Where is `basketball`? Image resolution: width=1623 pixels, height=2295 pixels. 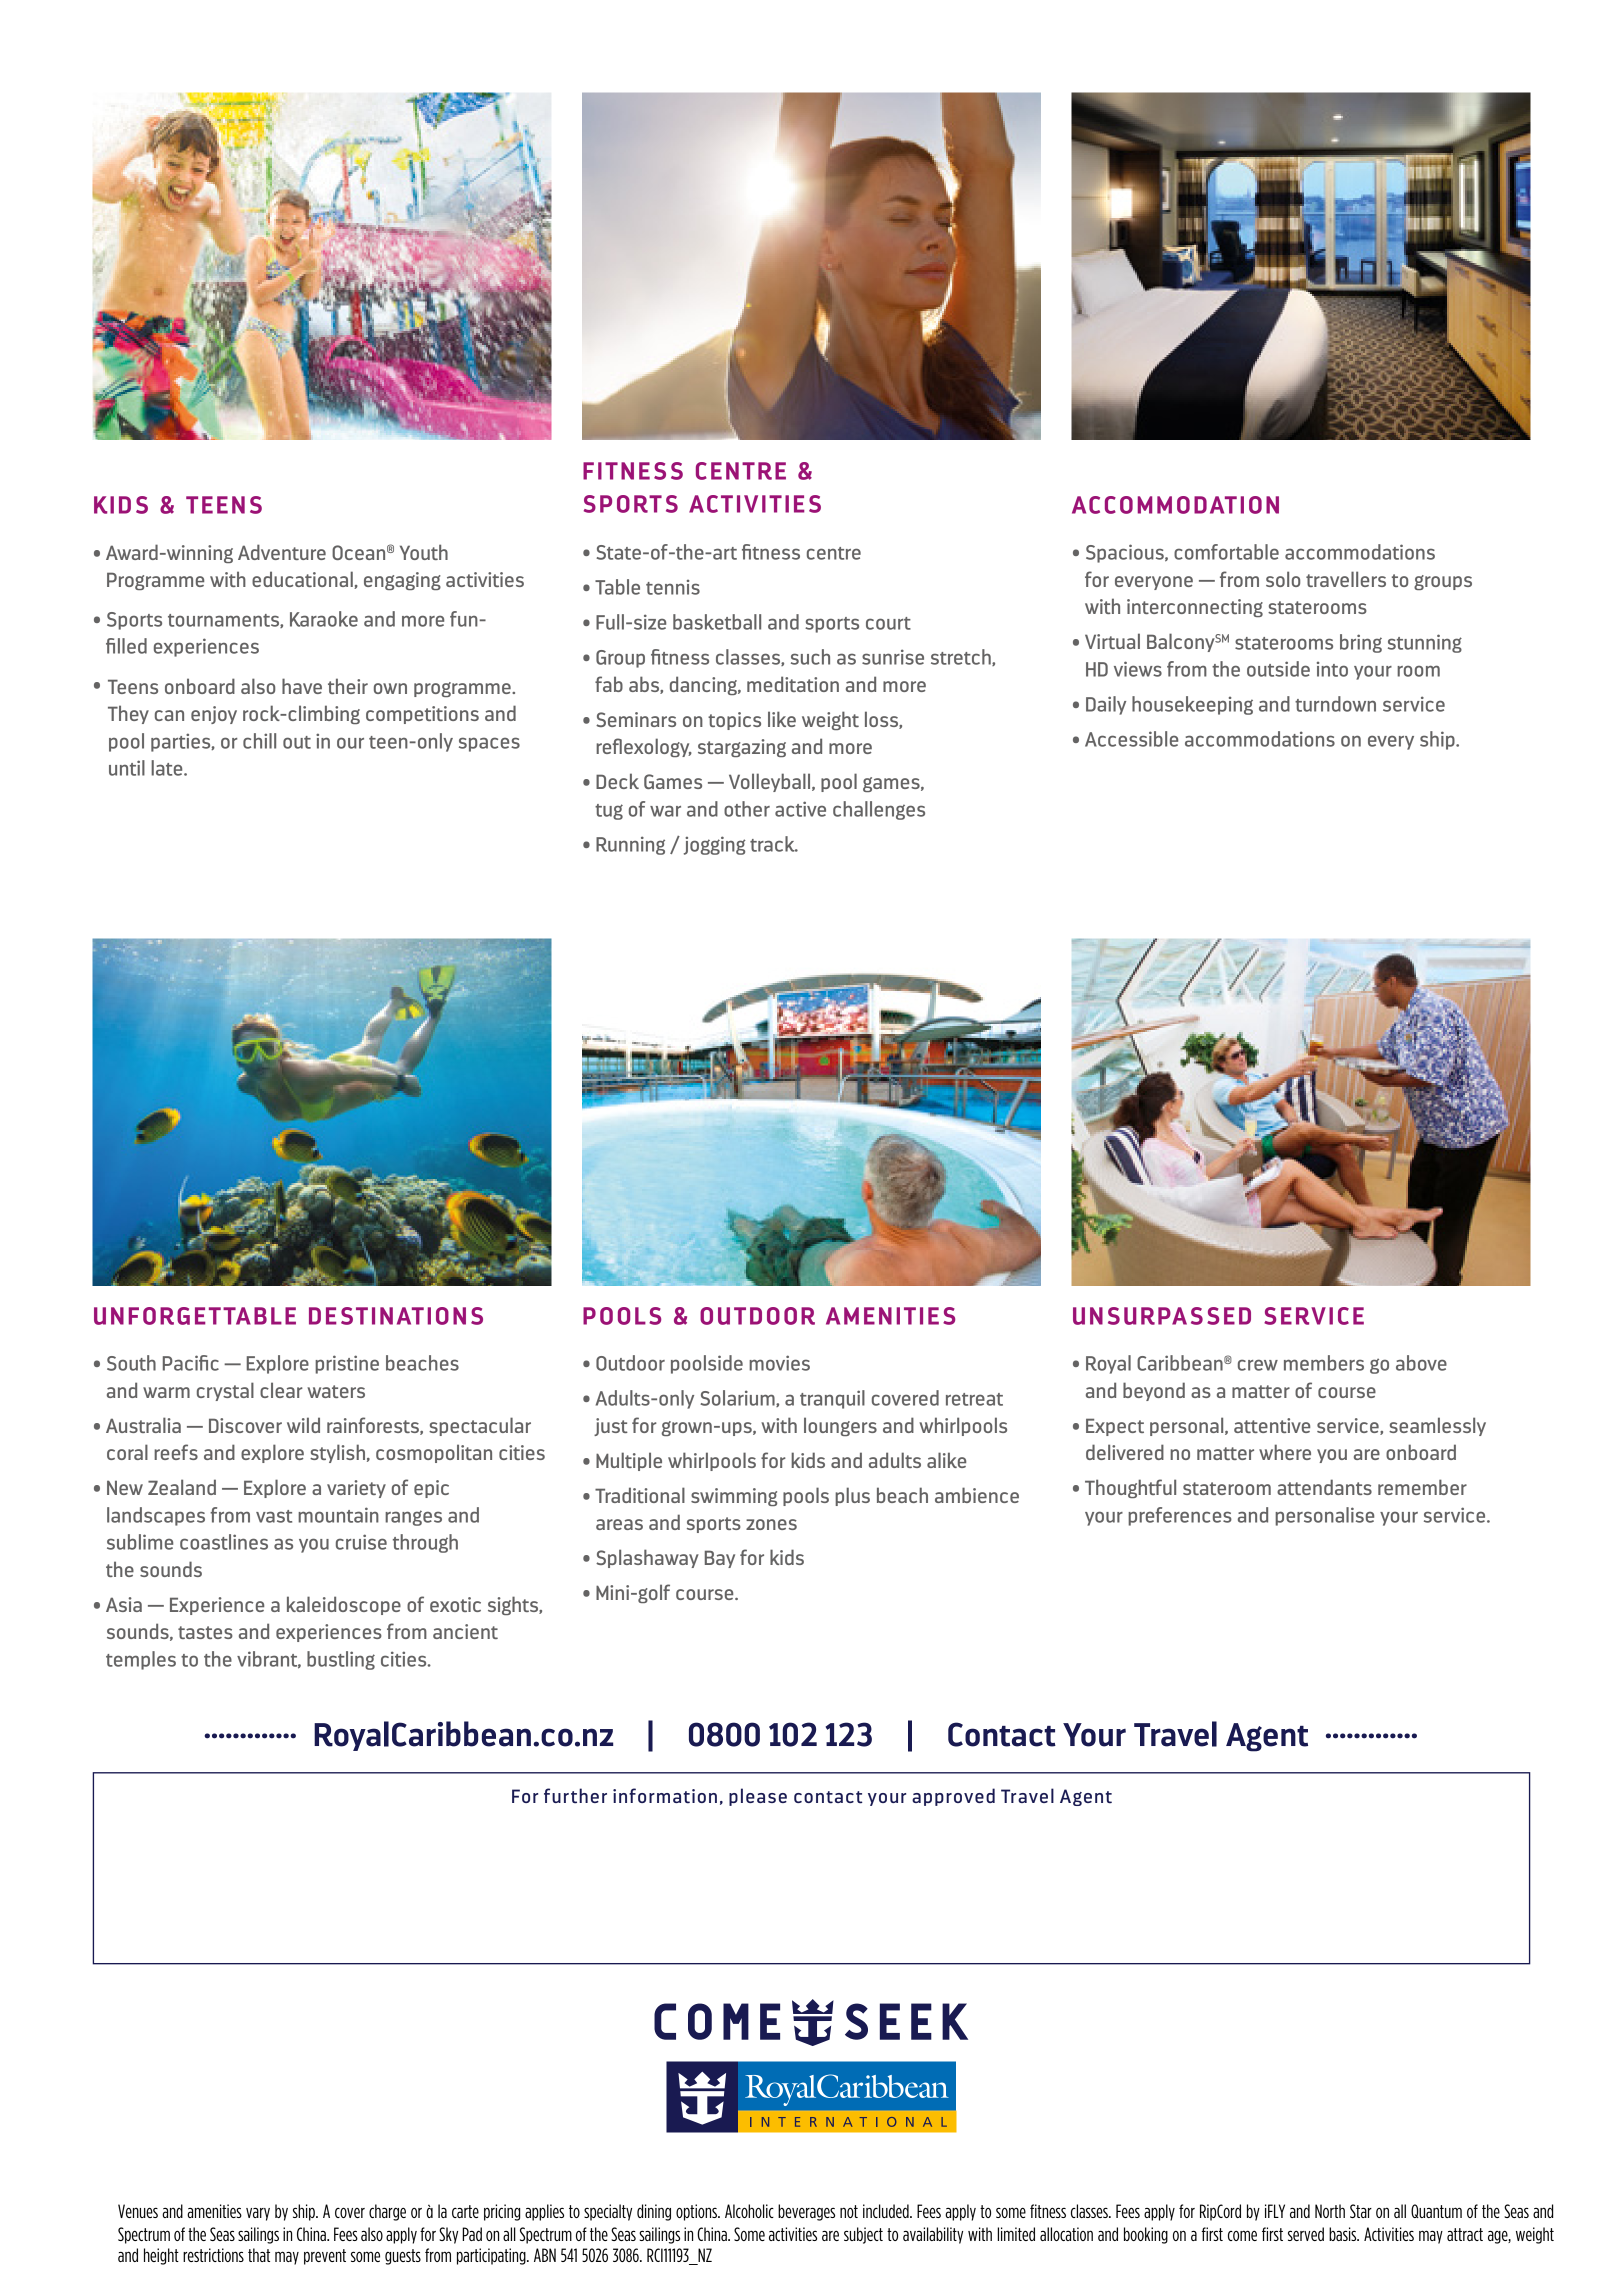 basketball is located at coordinates (717, 622).
